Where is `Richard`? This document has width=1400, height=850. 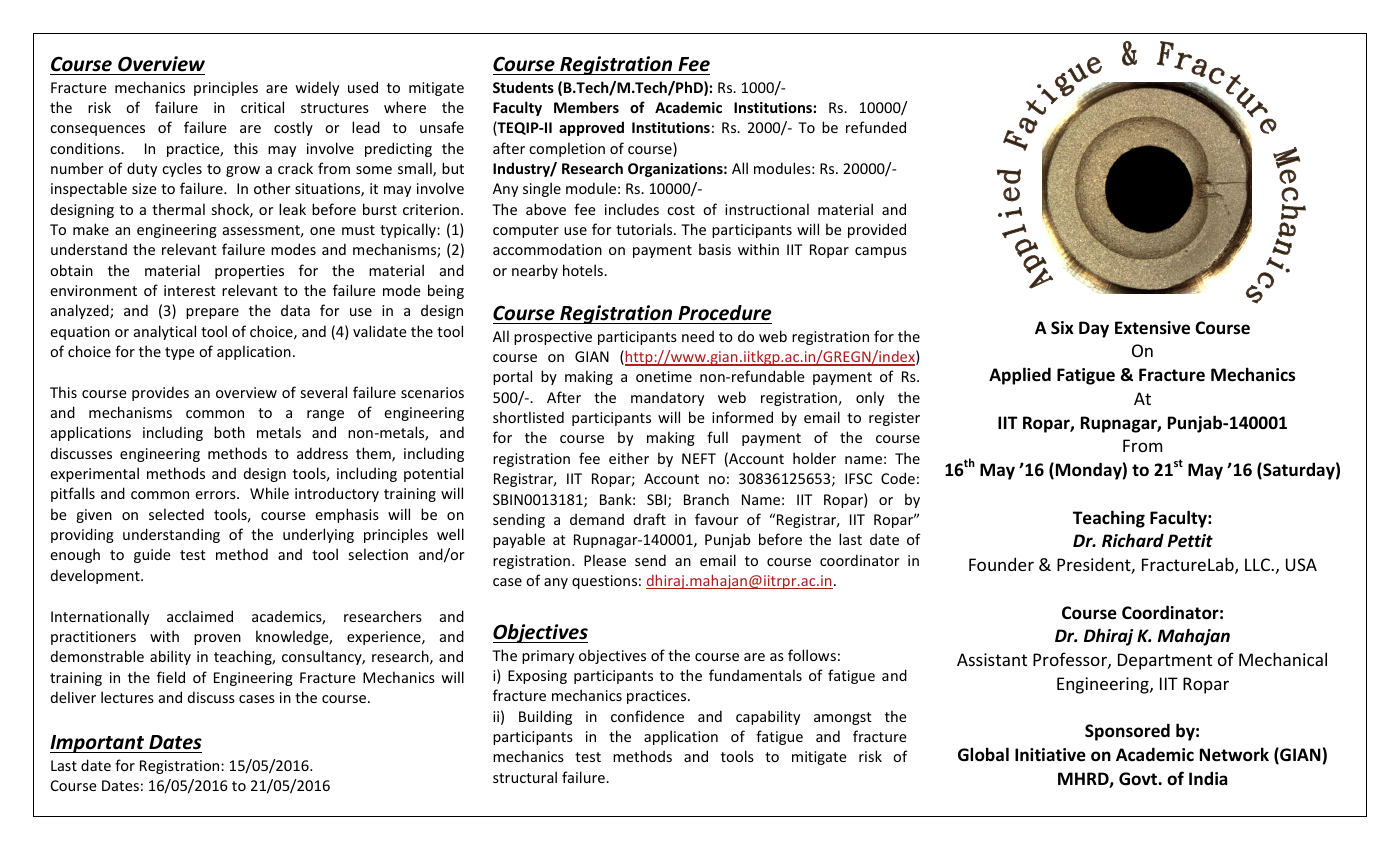
Richard is located at coordinates (1133, 540).
